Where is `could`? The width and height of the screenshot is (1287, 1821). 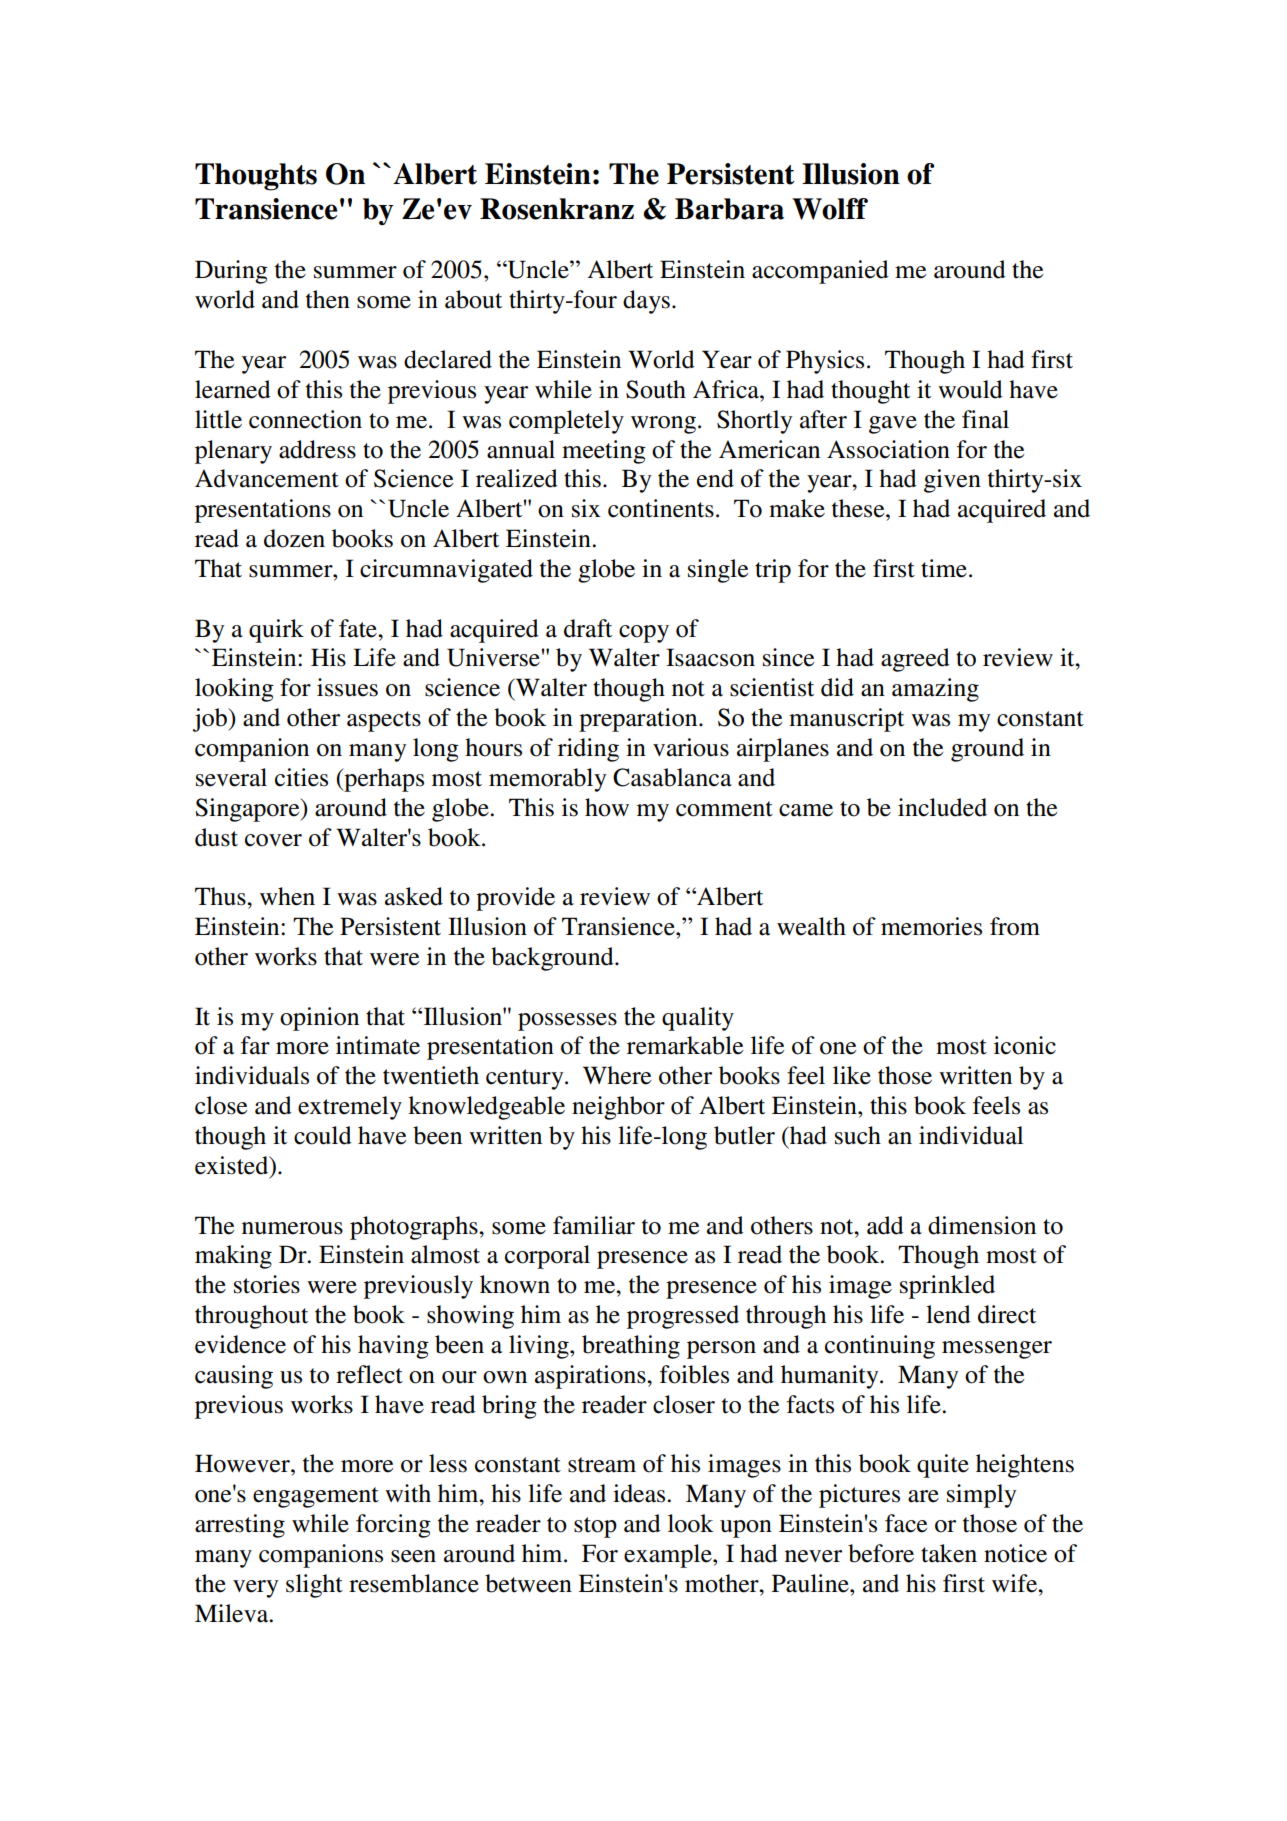
could is located at coordinates (323, 1135).
